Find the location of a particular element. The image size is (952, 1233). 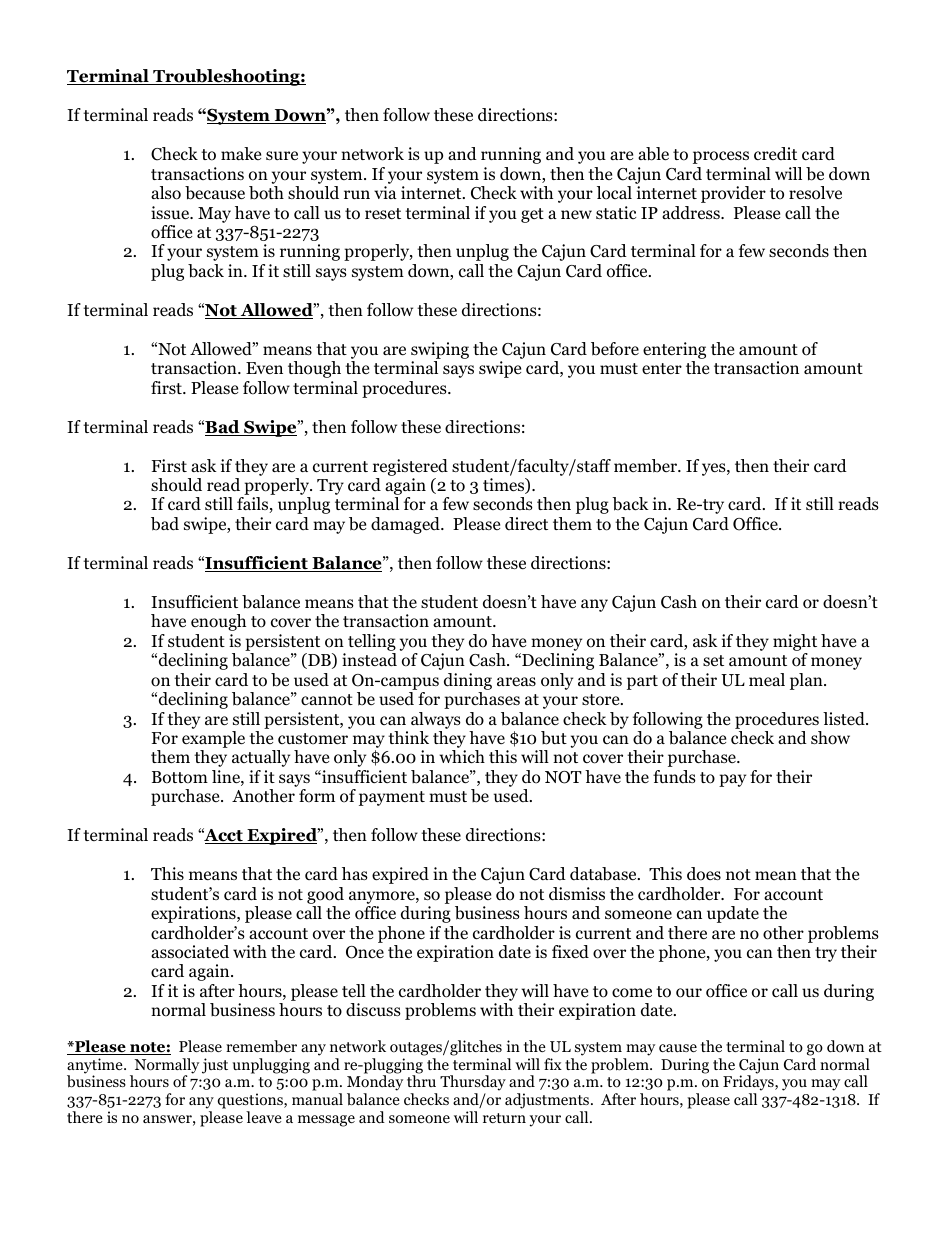

might is located at coordinates (795, 642).
